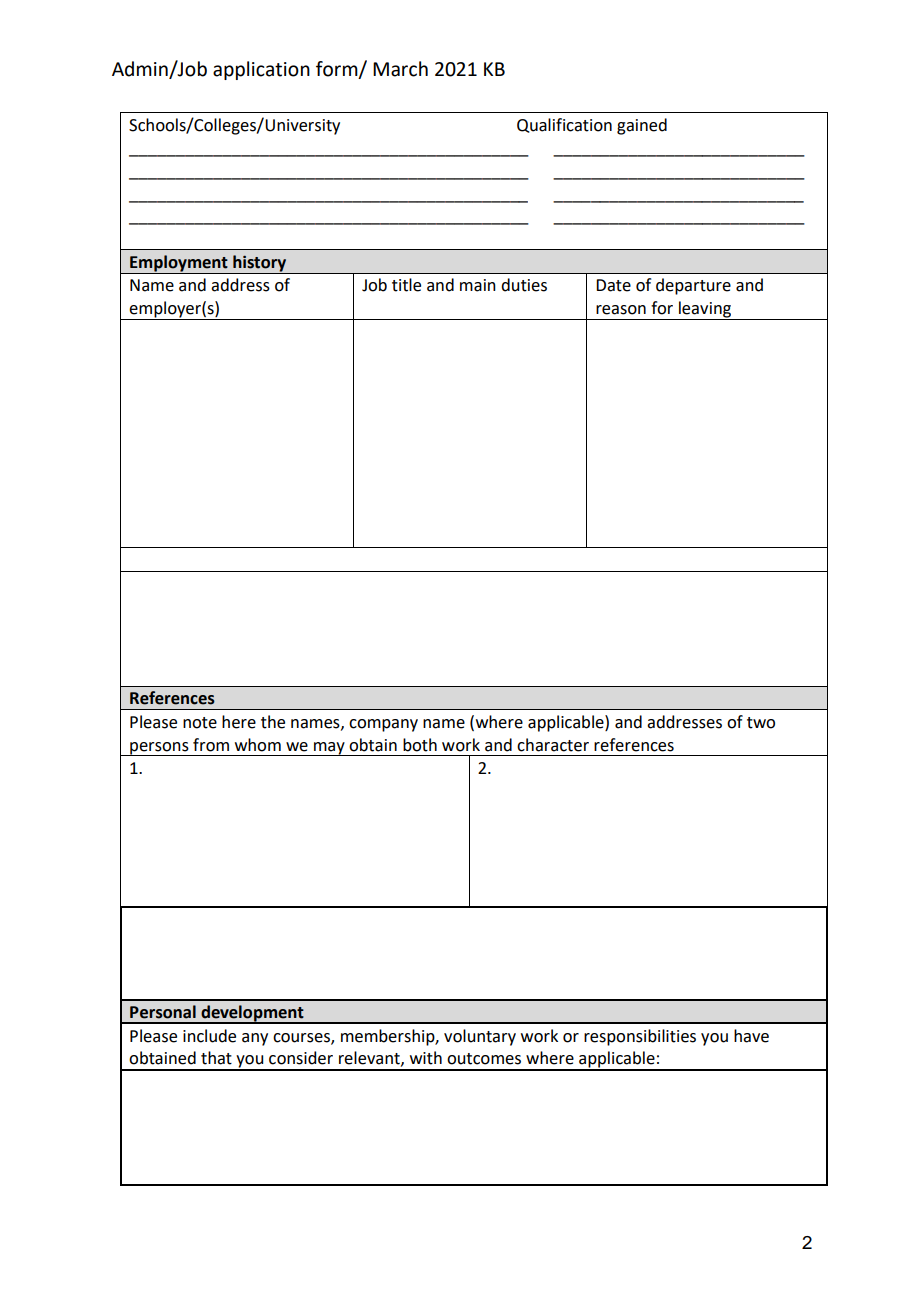 The width and height of the image is (924, 1308). Describe the element at coordinates (261, 70) in the image. I see `application` at that location.
